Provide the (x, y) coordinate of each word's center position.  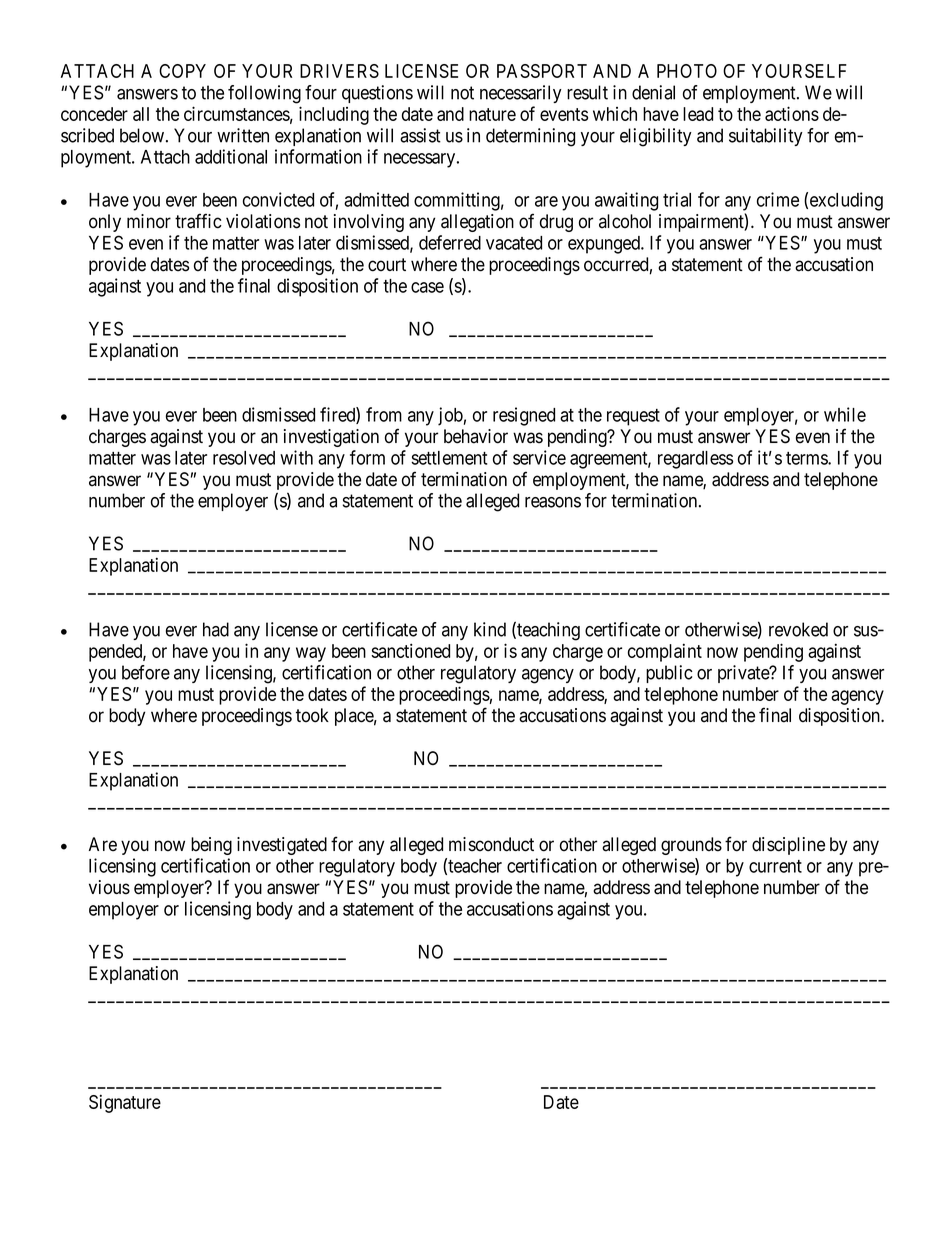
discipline (788, 846)
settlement (449, 458)
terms (807, 458)
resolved (244, 458)
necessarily (521, 94)
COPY (182, 71)
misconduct (491, 844)
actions (792, 113)
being (211, 846)
